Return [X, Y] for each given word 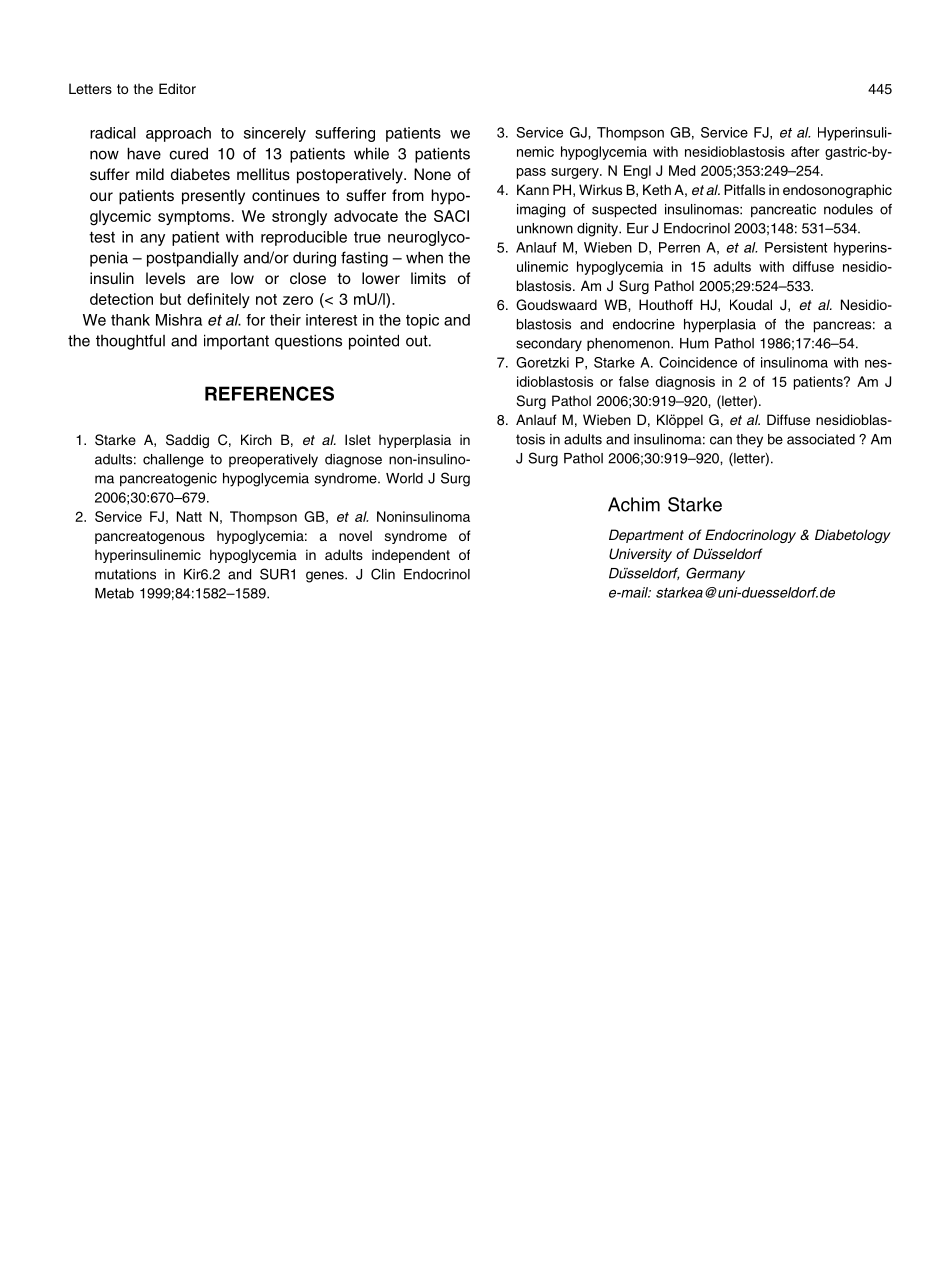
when [424, 257]
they [749, 441]
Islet [358, 439]
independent [411, 556]
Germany [715, 574]
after [805, 151]
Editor [177, 88]
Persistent [796, 247]
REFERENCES [269, 393]
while [371, 153]
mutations [125, 574]
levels [165, 278]
